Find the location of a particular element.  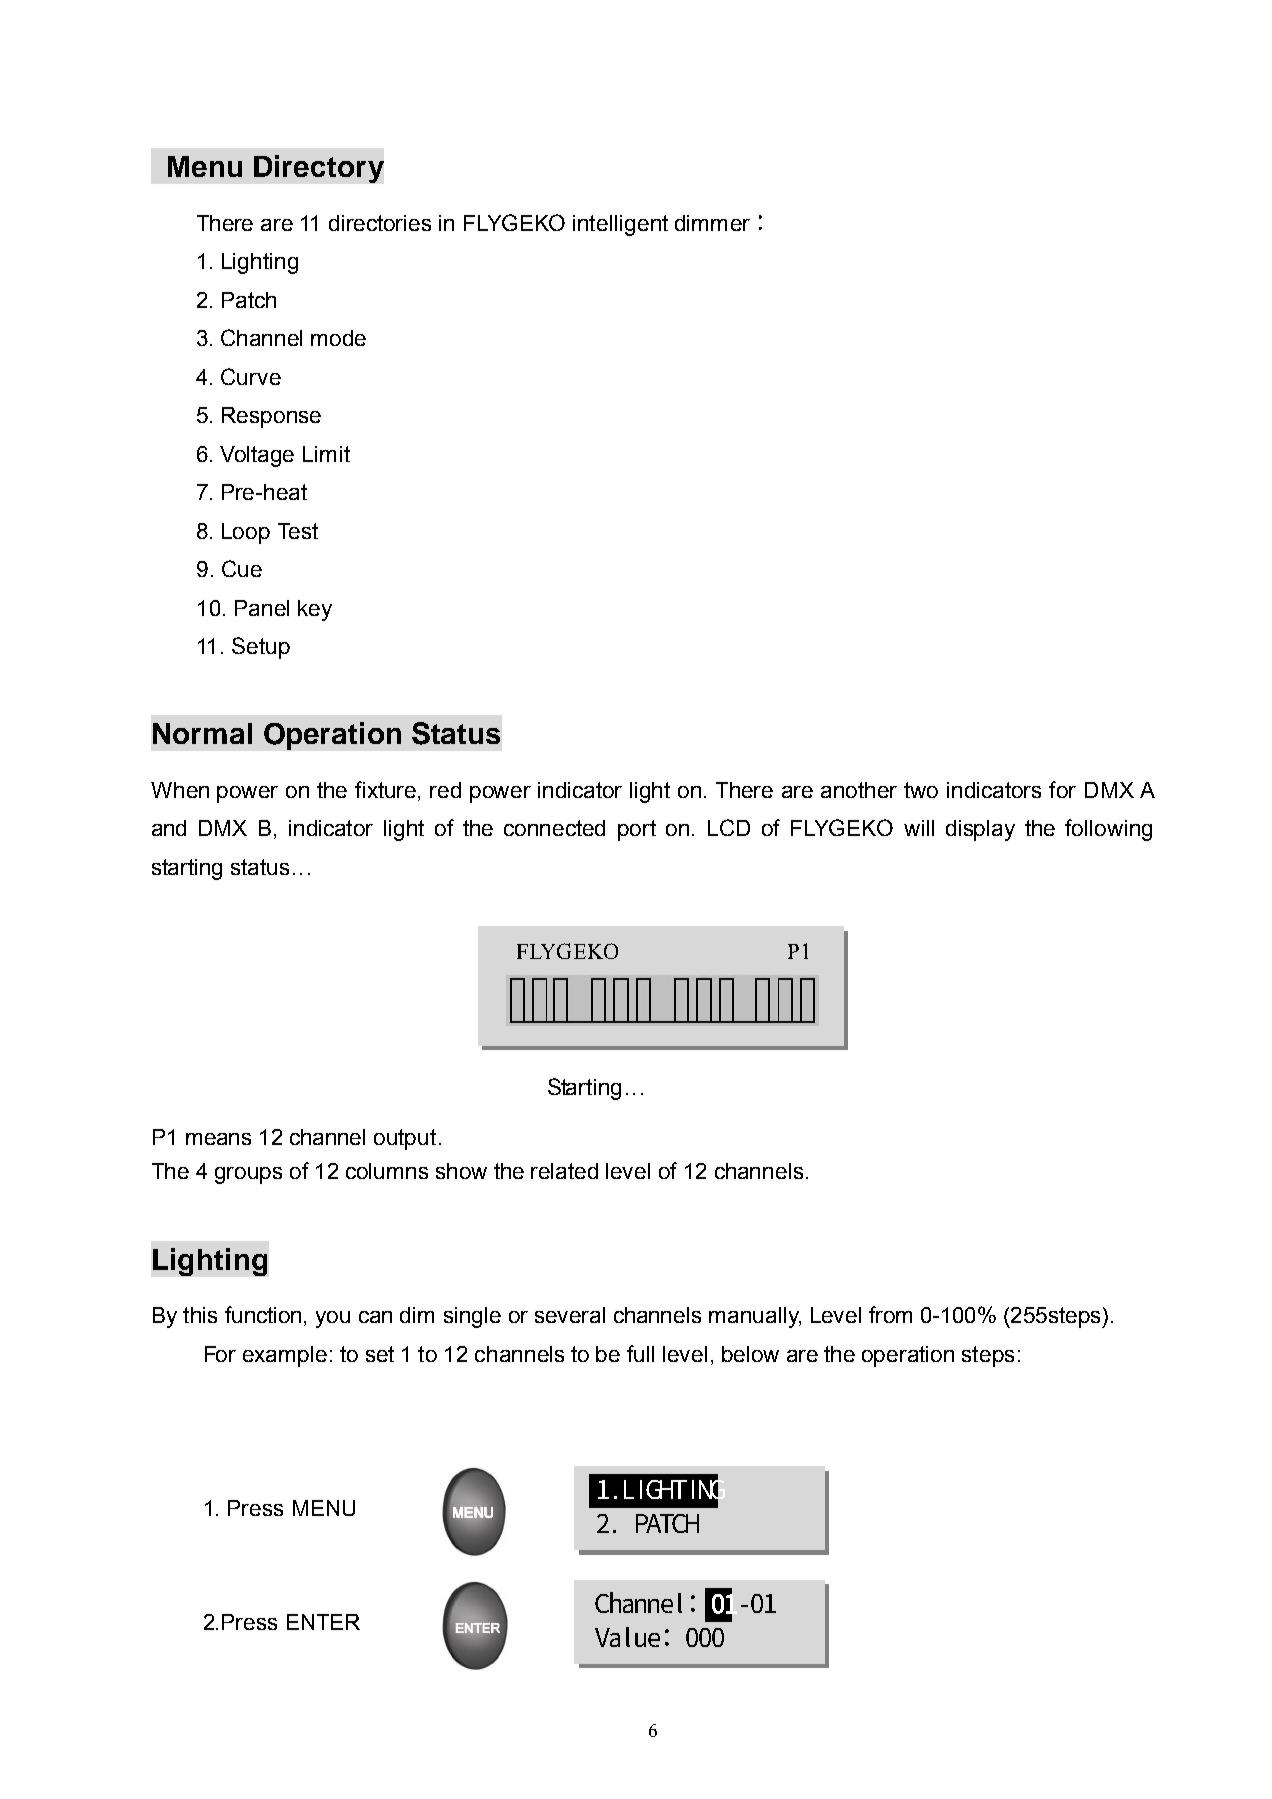

directories is located at coordinates (380, 223).
